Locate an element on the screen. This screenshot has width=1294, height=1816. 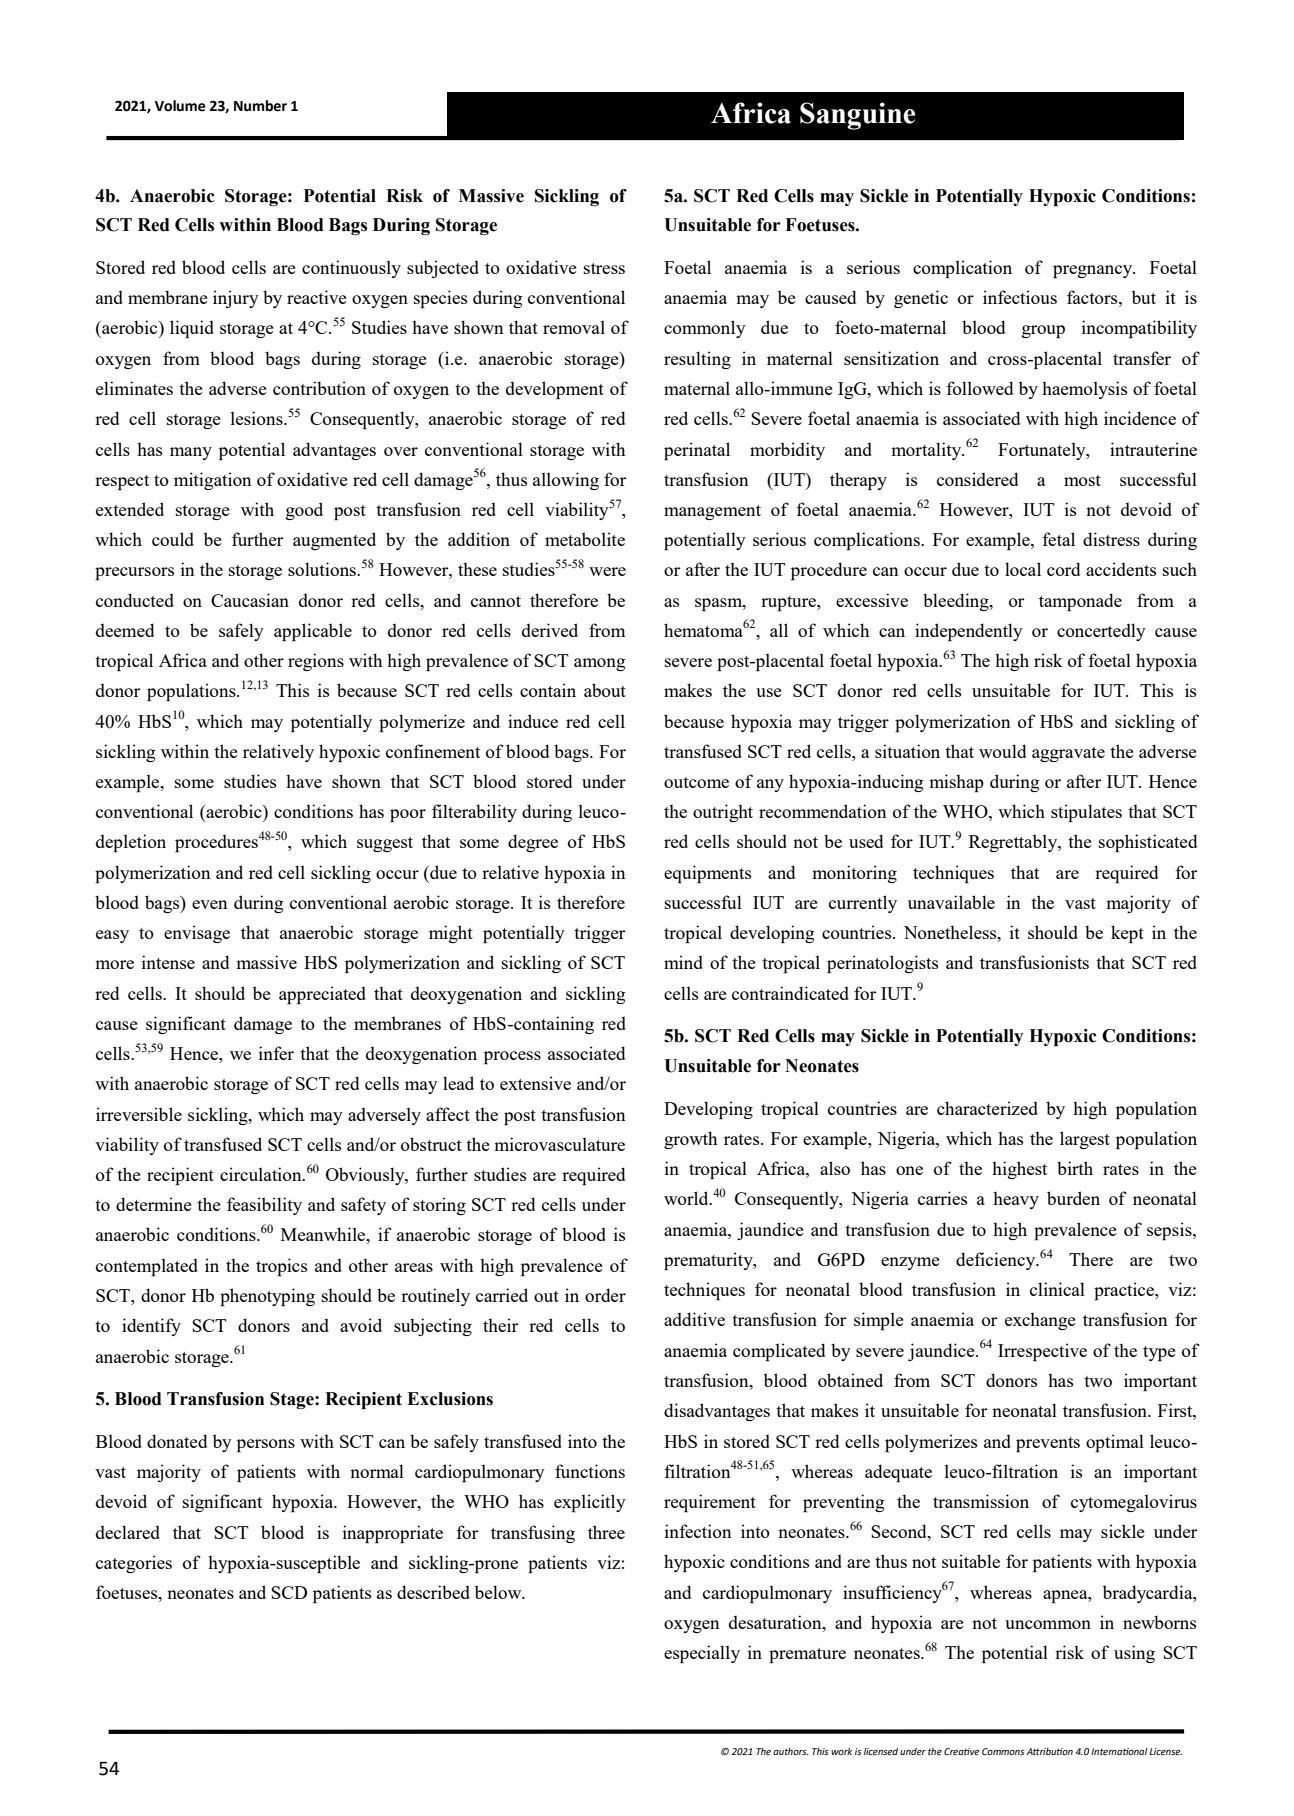
Sanguine is located at coordinates (857, 116).
